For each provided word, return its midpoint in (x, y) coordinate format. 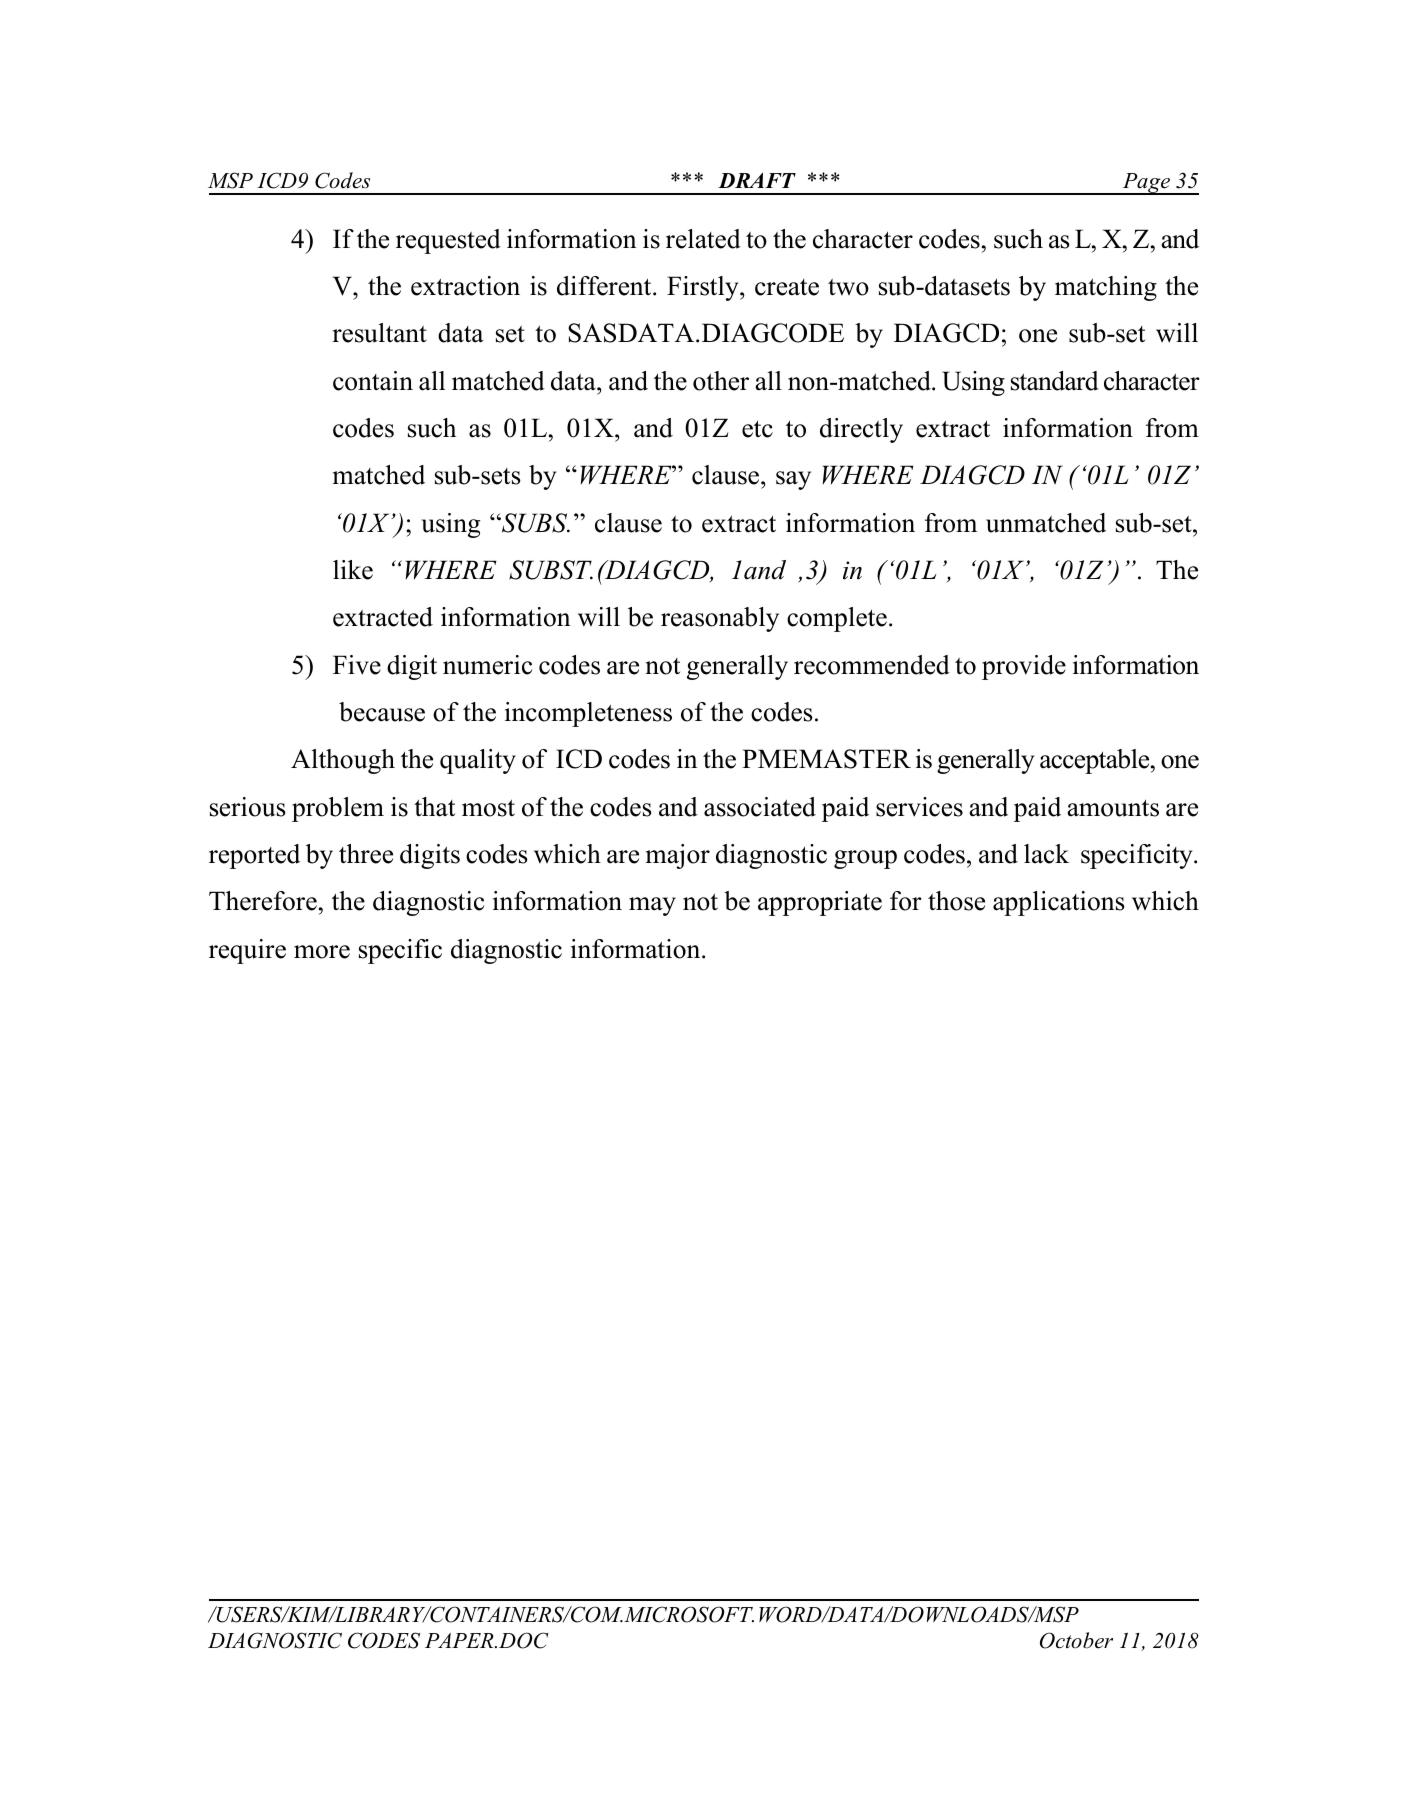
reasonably (720, 619)
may (652, 906)
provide (1024, 667)
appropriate (820, 903)
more (322, 952)
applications (1059, 903)
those (956, 901)
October (1076, 1640)
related (703, 239)
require (247, 951)
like (353, 570)
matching (1106, 288)
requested (448, 241)
